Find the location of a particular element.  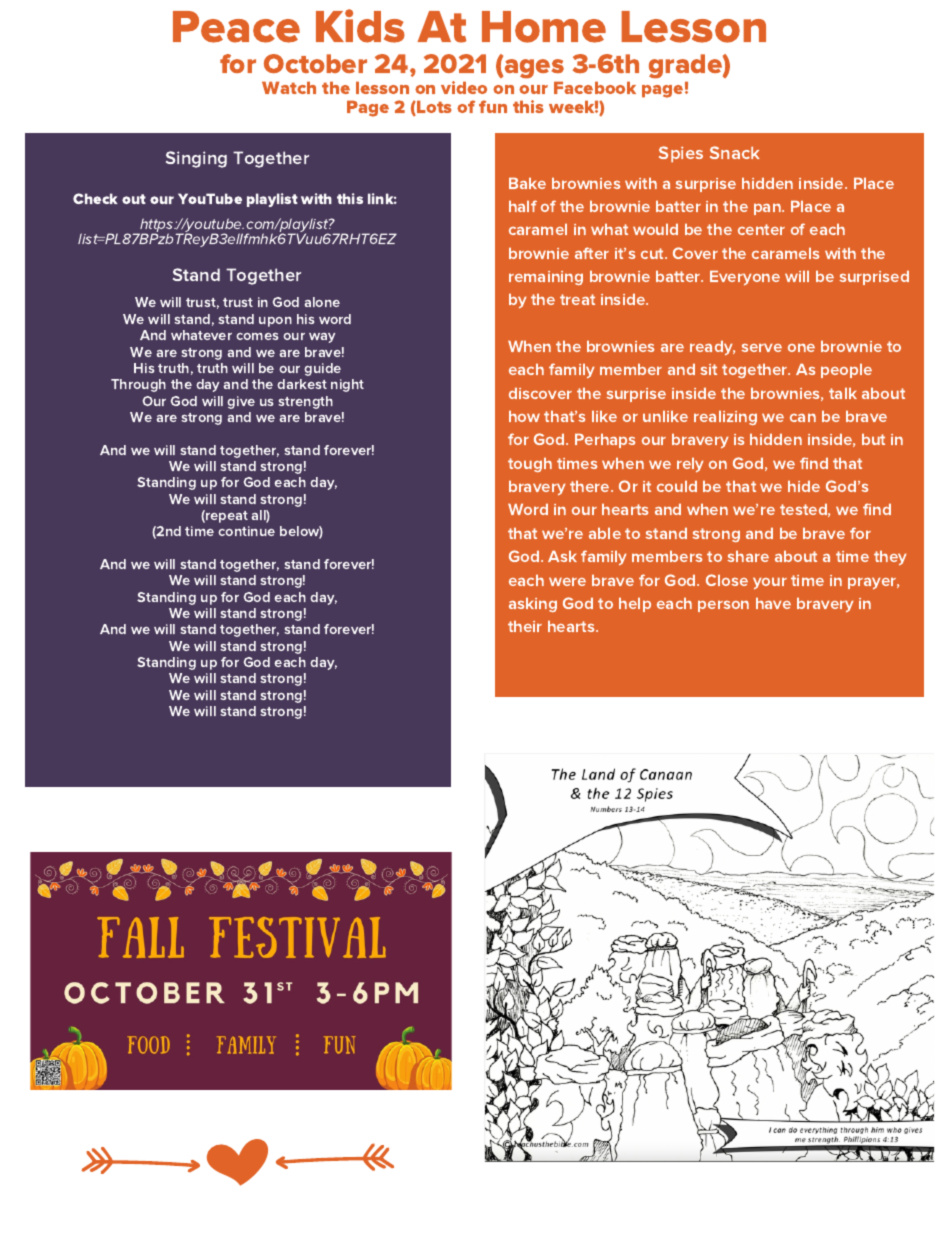

continue is located at coordinates (246, 531).
